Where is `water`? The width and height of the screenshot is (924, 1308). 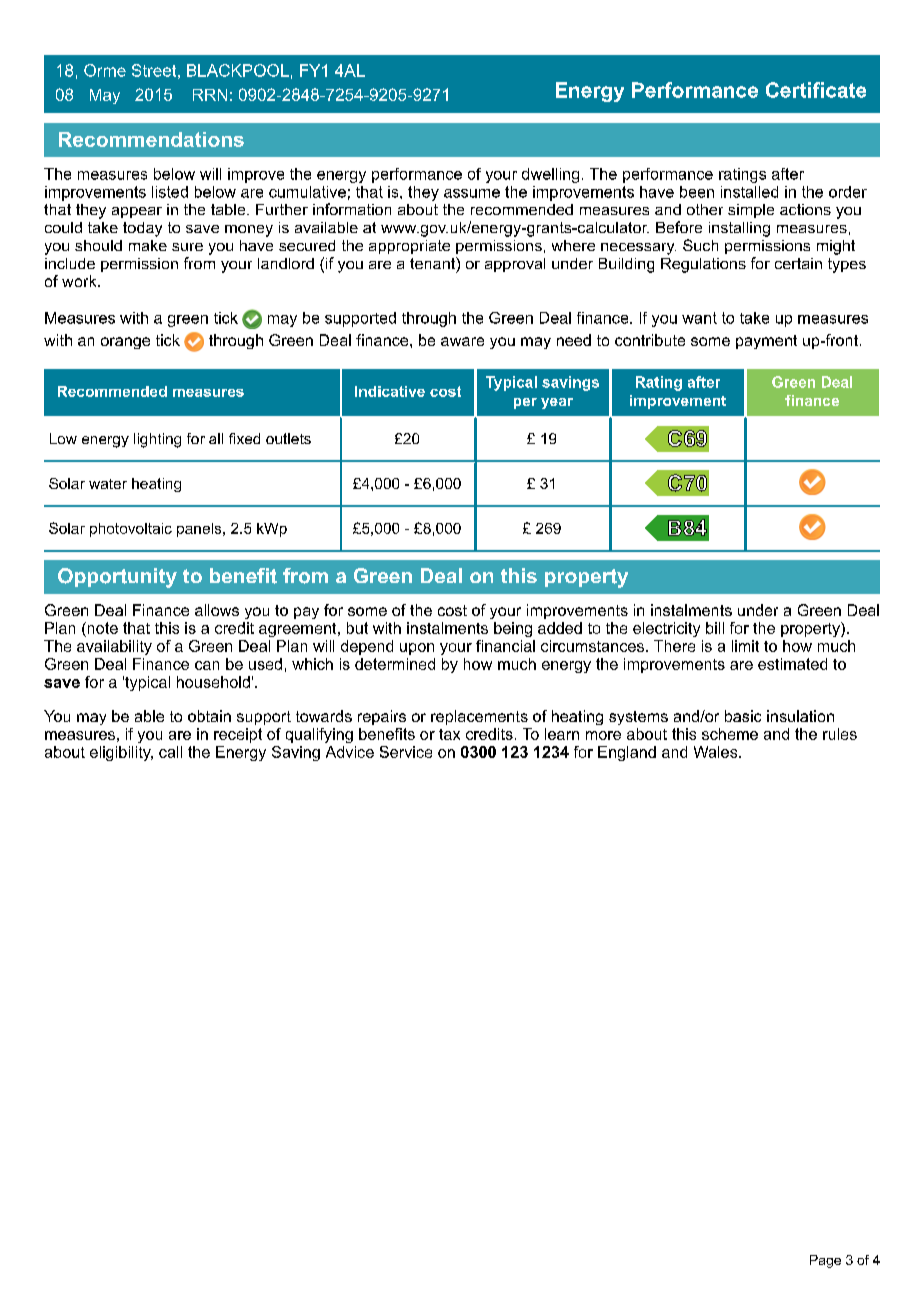
water is located at coordinates (108, 484).
